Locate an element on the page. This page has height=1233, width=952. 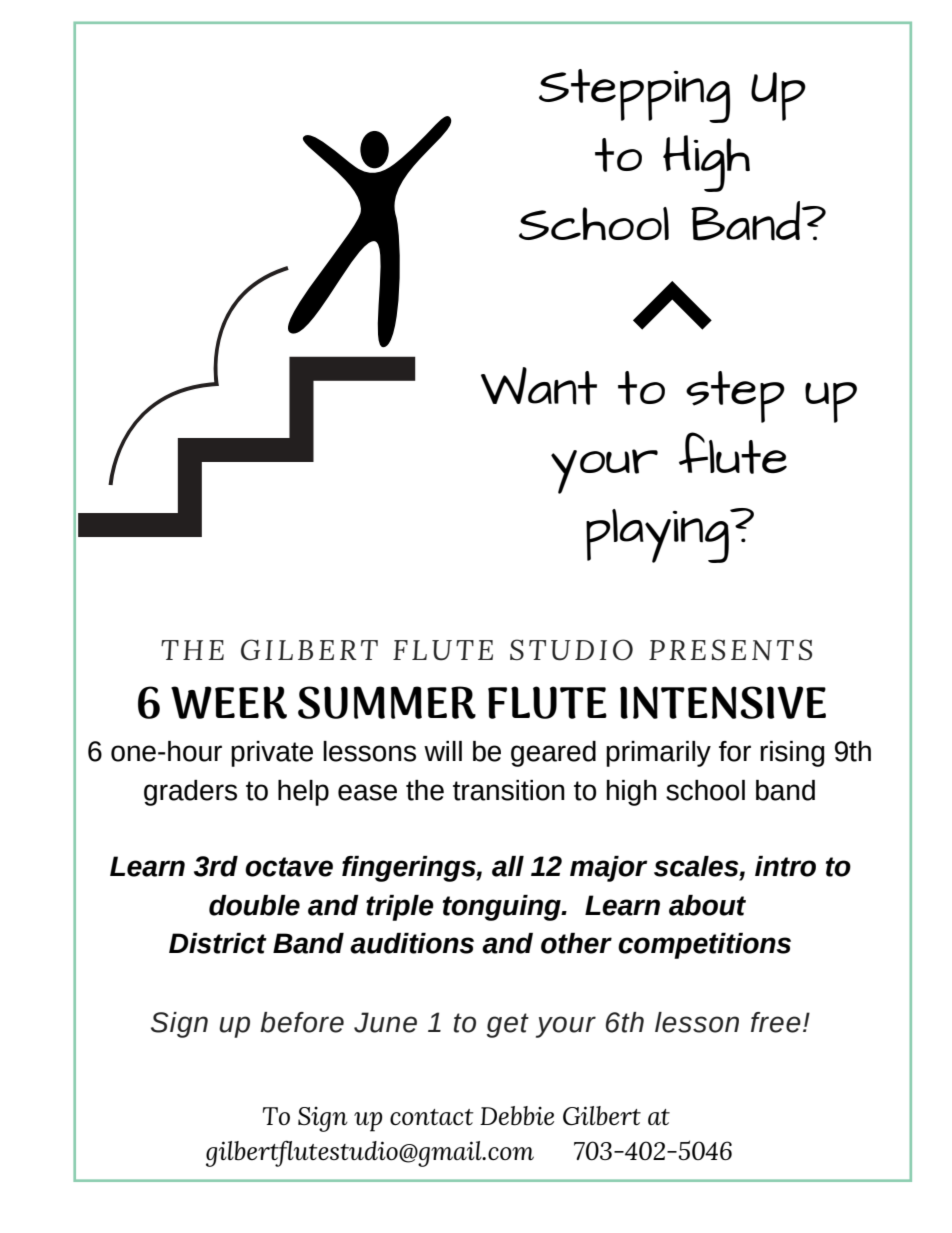
PRESENTS is located at coordinates (730, 650).
